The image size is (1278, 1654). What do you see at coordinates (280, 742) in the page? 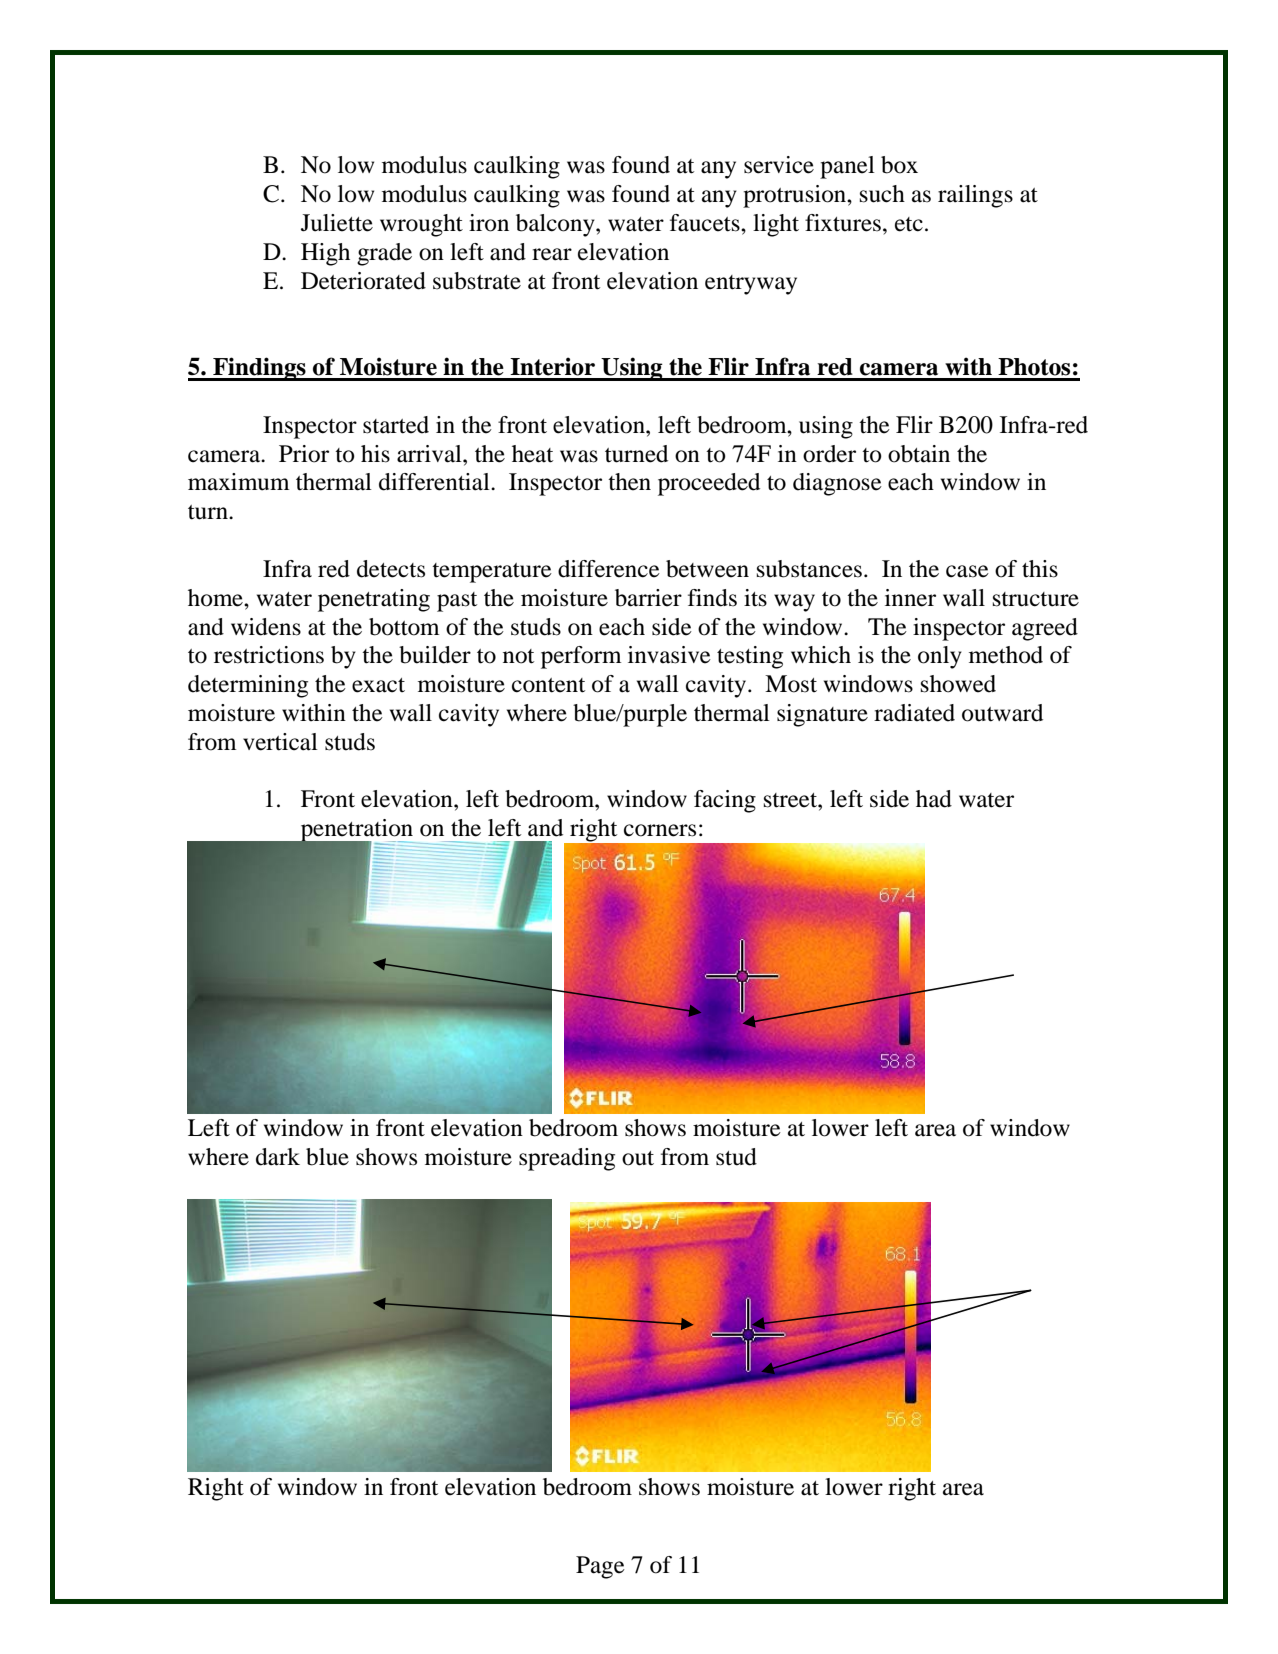
I see `vertical` at bounding box center [280, 742].
